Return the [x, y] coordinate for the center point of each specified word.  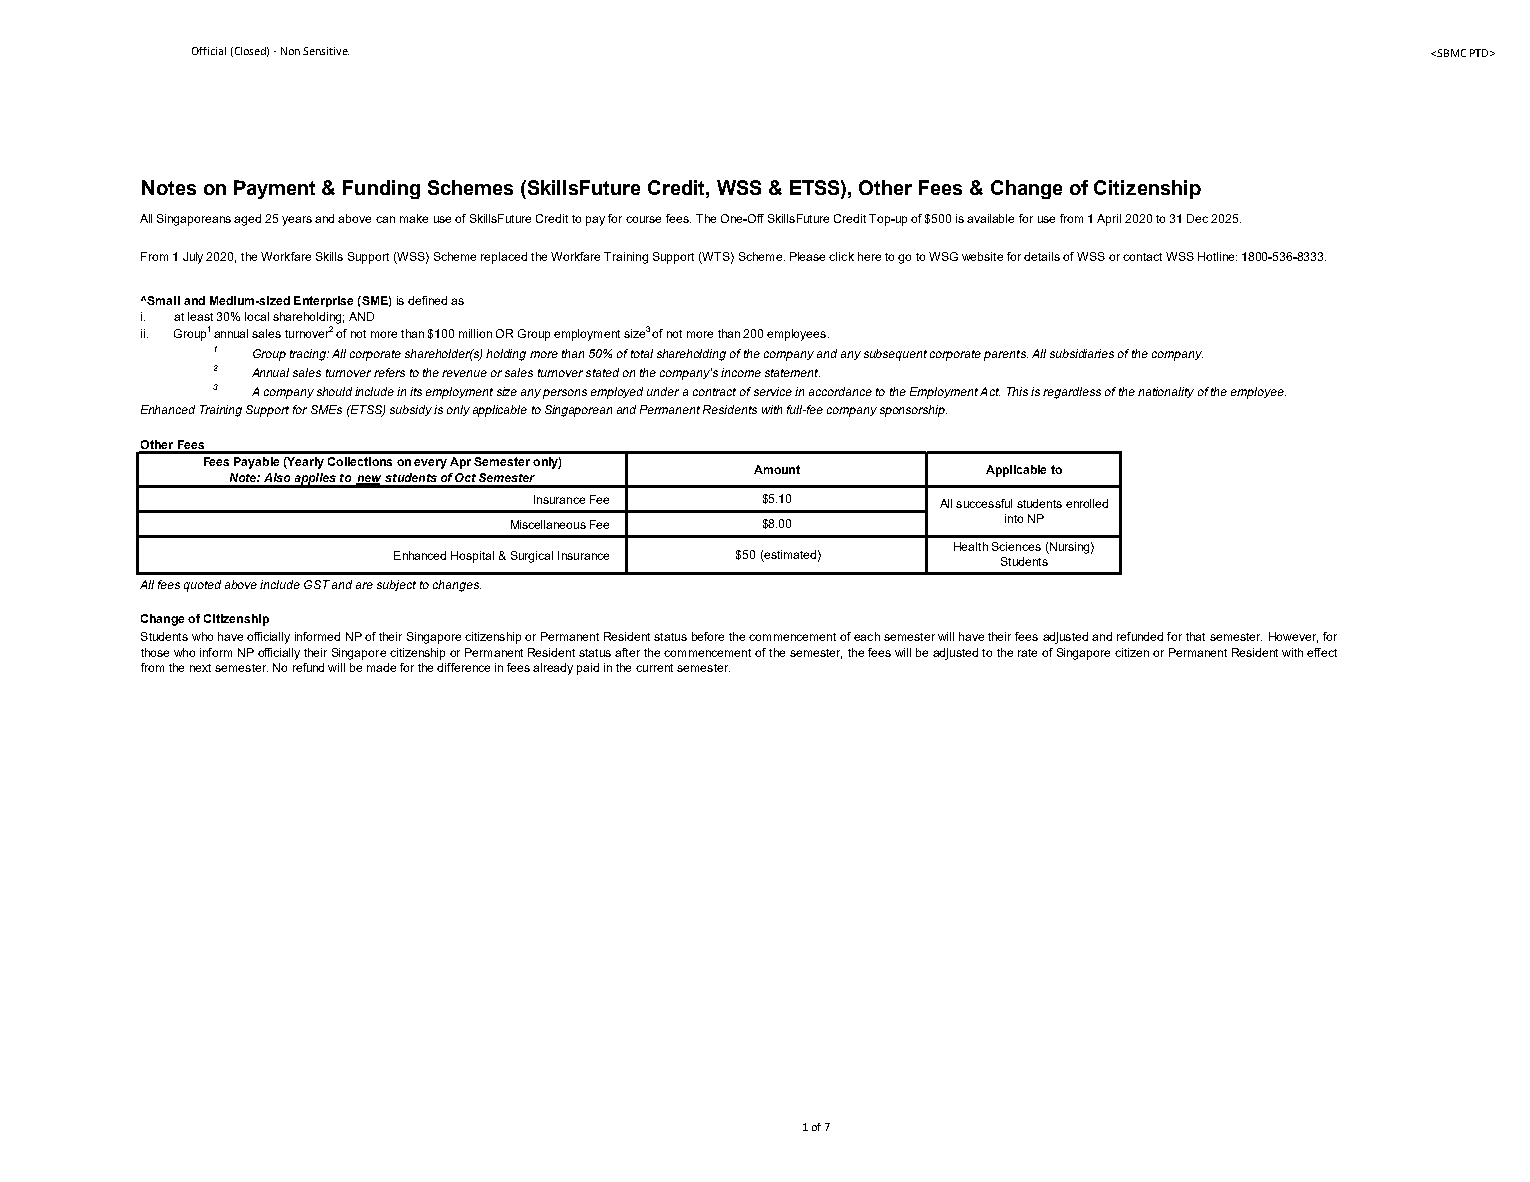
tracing [309, 355]
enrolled [1087, 503]
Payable [256, 463]
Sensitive [326, 51]
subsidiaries [1082, 353]
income [741, 372]
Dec [1197, 218]
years [297, 221]
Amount [777, 469]
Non [290, 51]
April [1109, 220]
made [381, 667]
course [643, 219]
